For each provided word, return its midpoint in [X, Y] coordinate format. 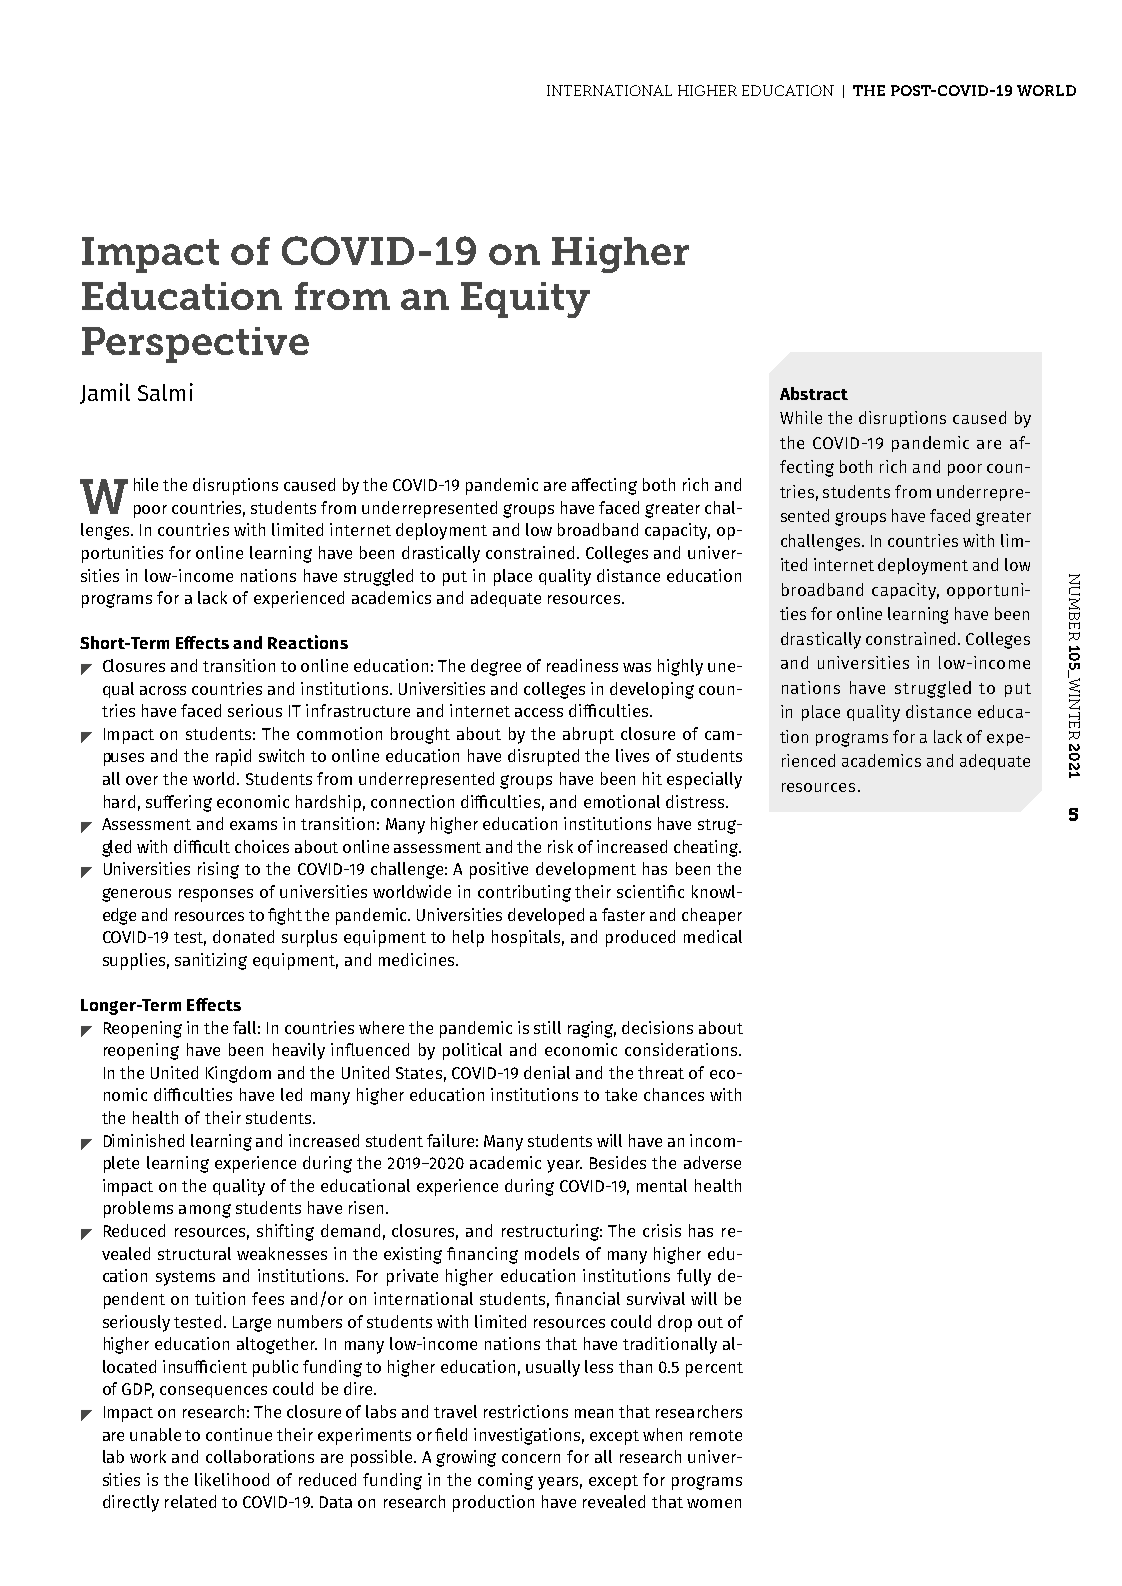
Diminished [144, 1140]
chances [674, 1094]
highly [680, 667]
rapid [233, 757]
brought [420, 735]
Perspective [195, 345]
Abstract [814, 393]
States [419, 1073]
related [190, 1501]
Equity [525, 300]
